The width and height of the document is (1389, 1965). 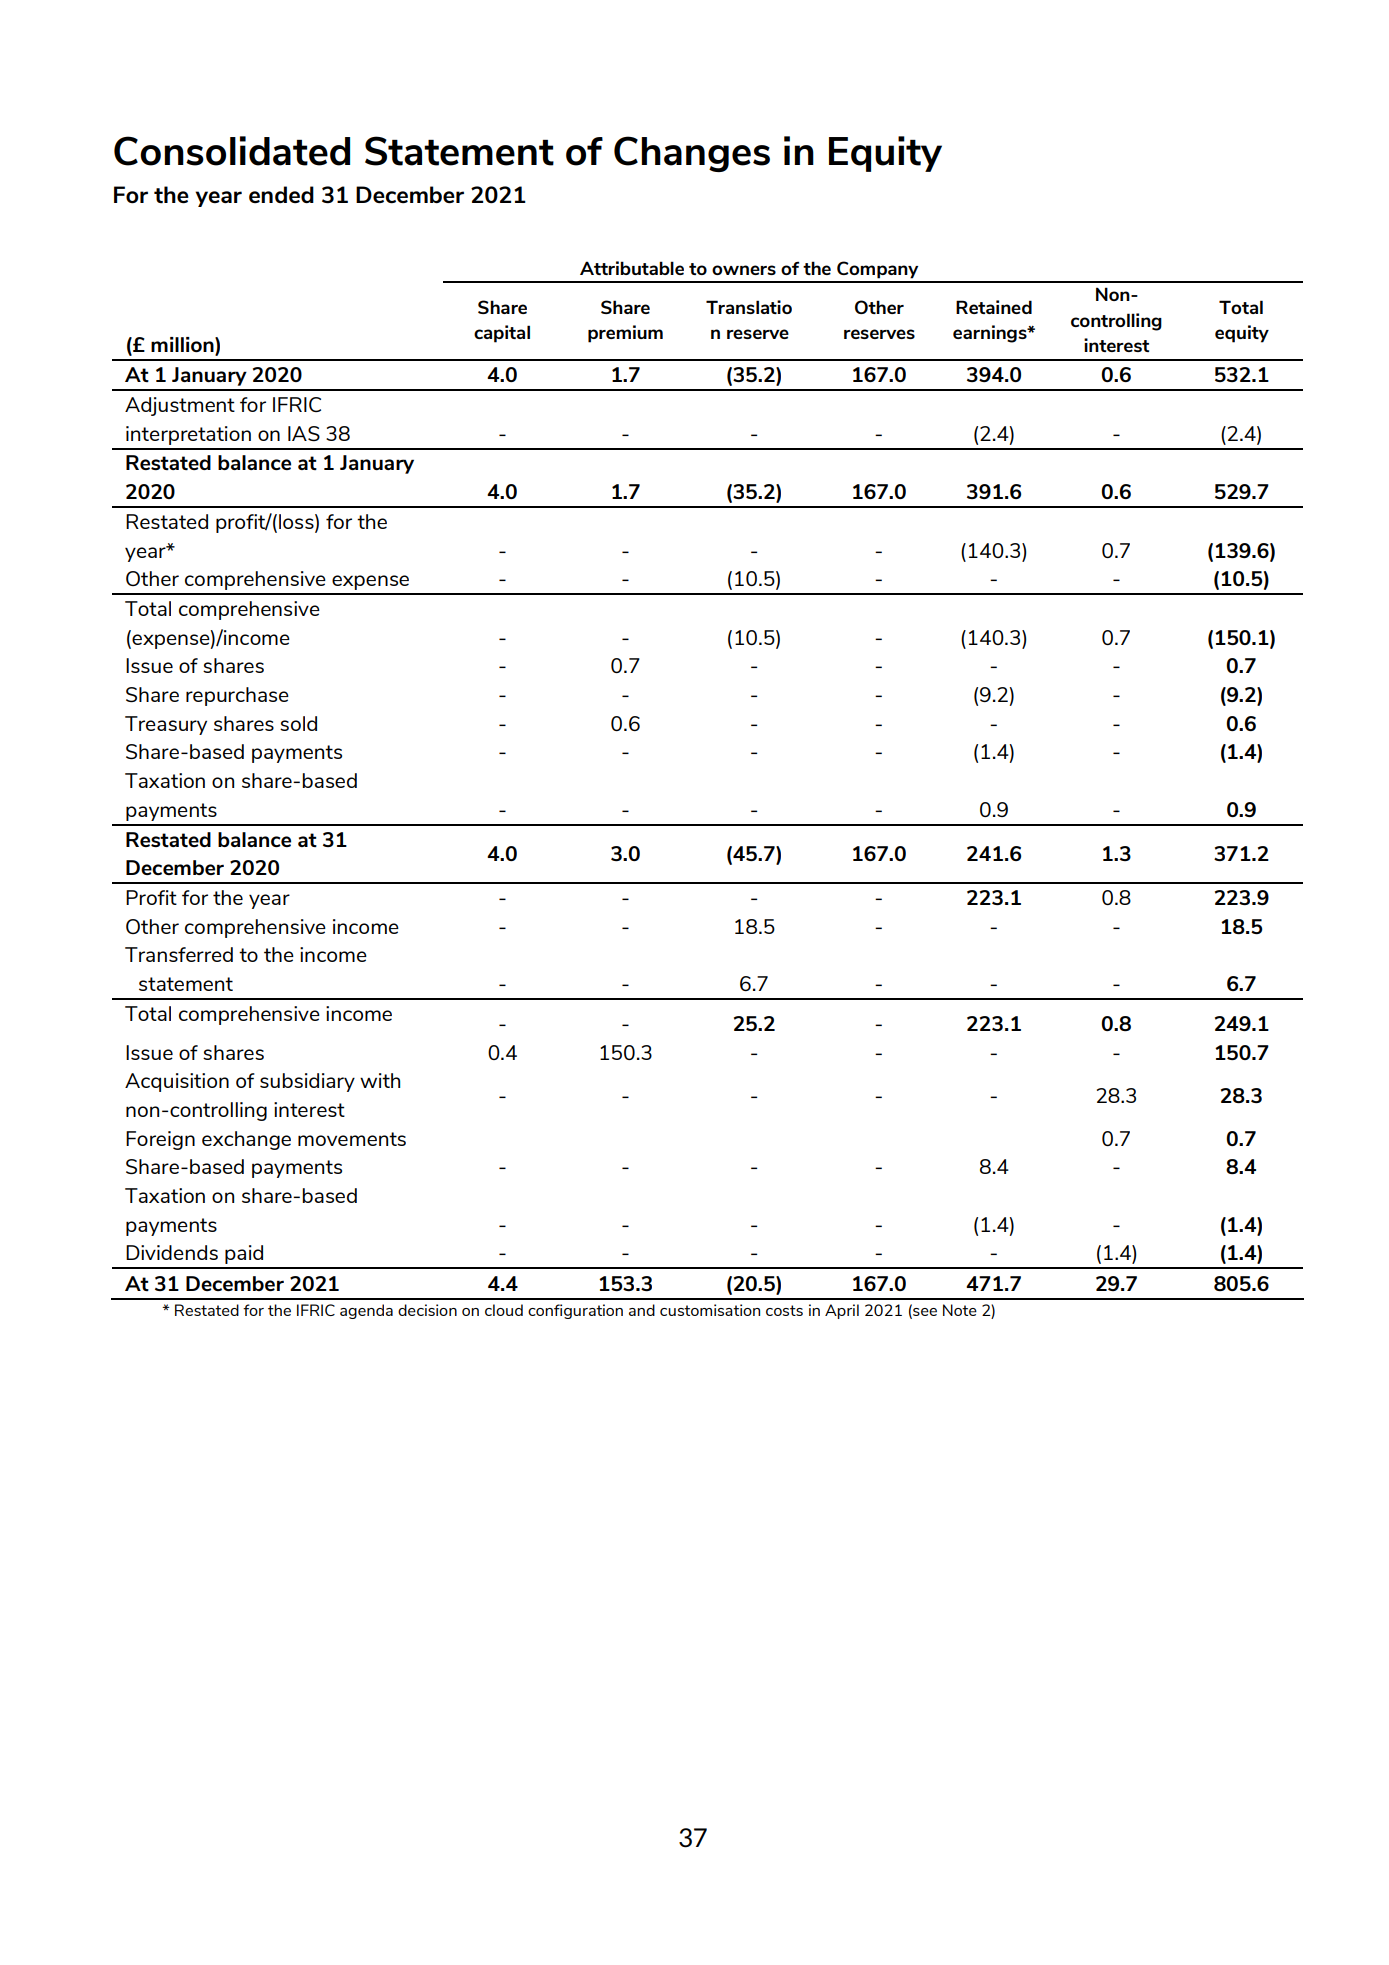 What do you see at coordinates (991, 334) in the document?
I see `earnings` at bounding box center [991, 334].
